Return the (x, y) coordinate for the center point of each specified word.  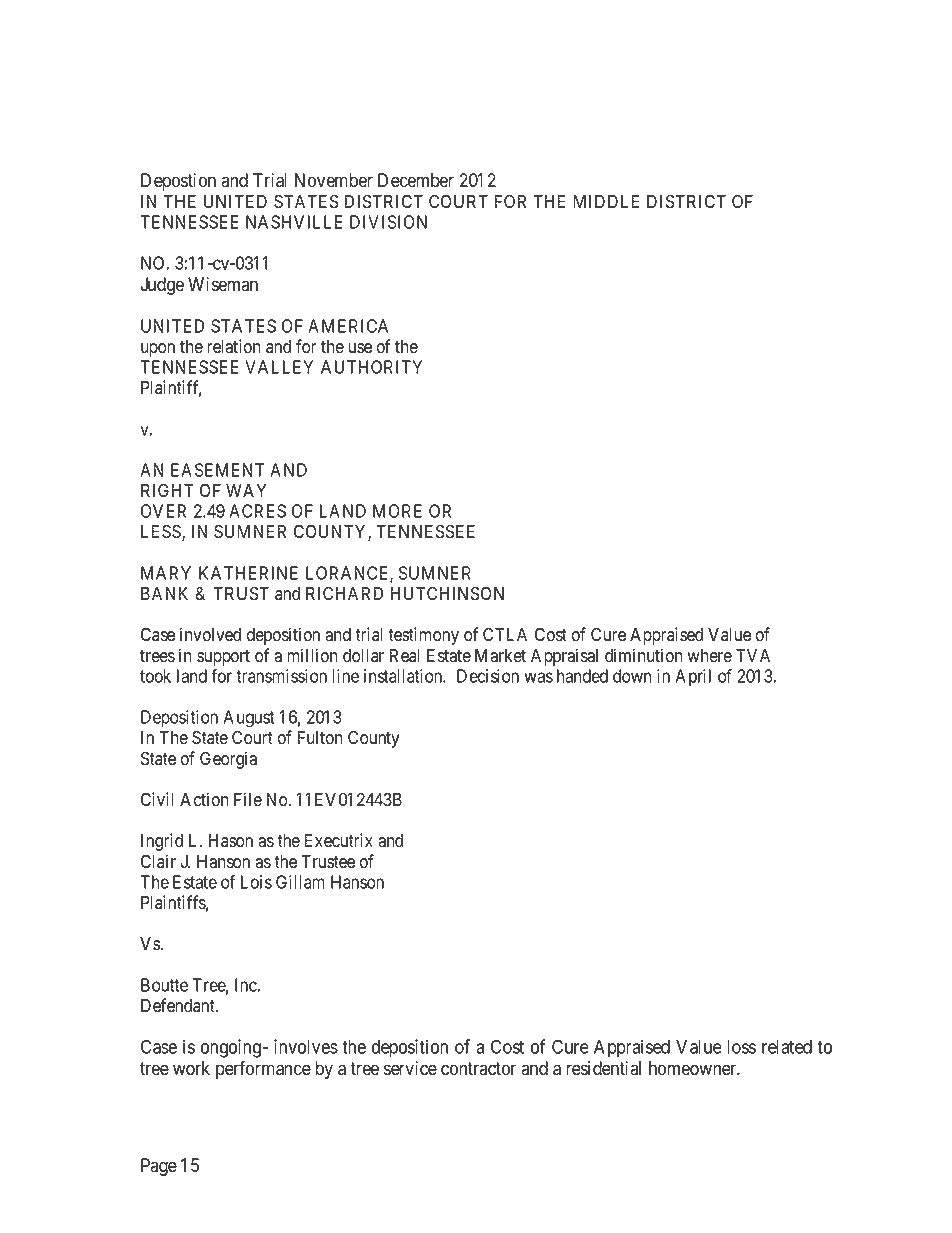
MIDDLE (606, 201)
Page (159, 1167)
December (416, 180)
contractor (478, 1069)
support (223, 658)
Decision (488, 676)
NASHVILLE (294, 222)
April (693, 677)
